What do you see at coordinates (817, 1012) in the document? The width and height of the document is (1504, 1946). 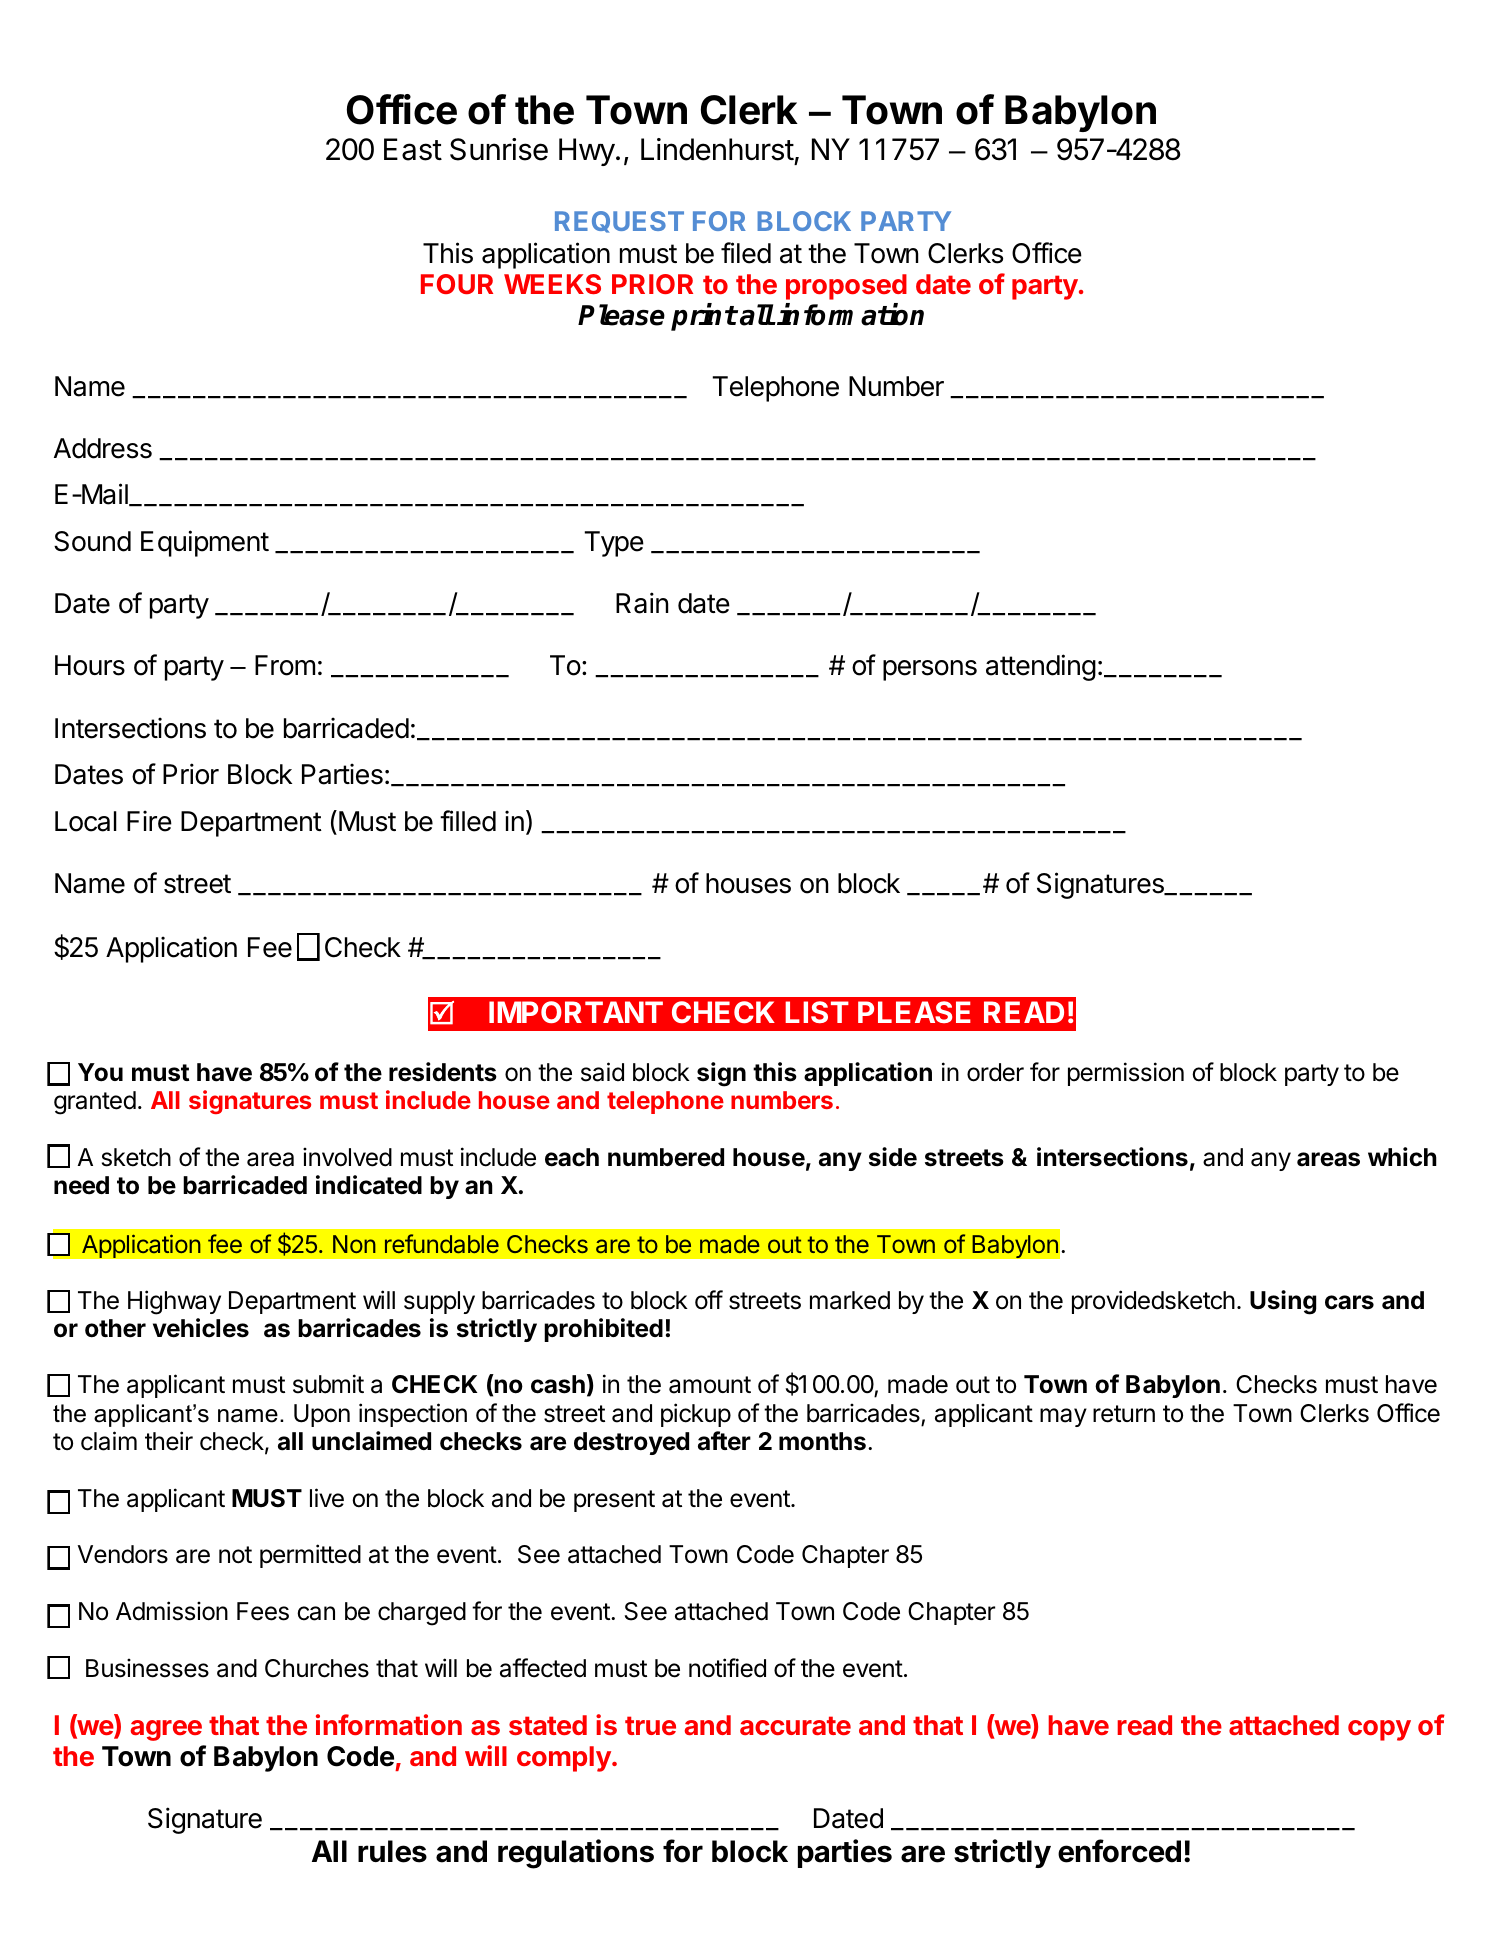 I see `LIST` at bounding box center [817, 1012].
